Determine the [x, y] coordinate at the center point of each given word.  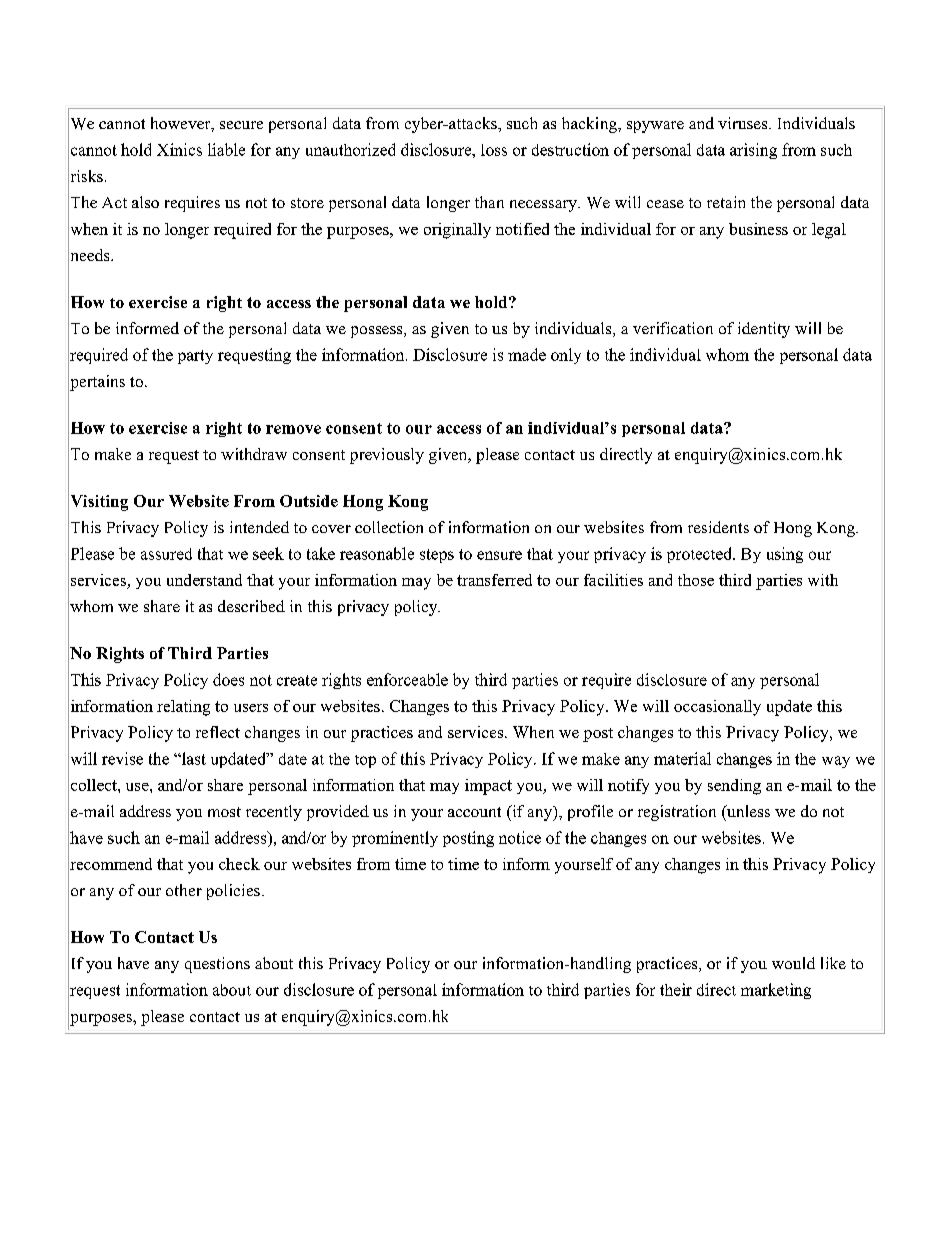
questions [217, 965]
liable [226, 149]
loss [494, 150]
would [793, 963]
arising [753, 151]
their [676, 989]
